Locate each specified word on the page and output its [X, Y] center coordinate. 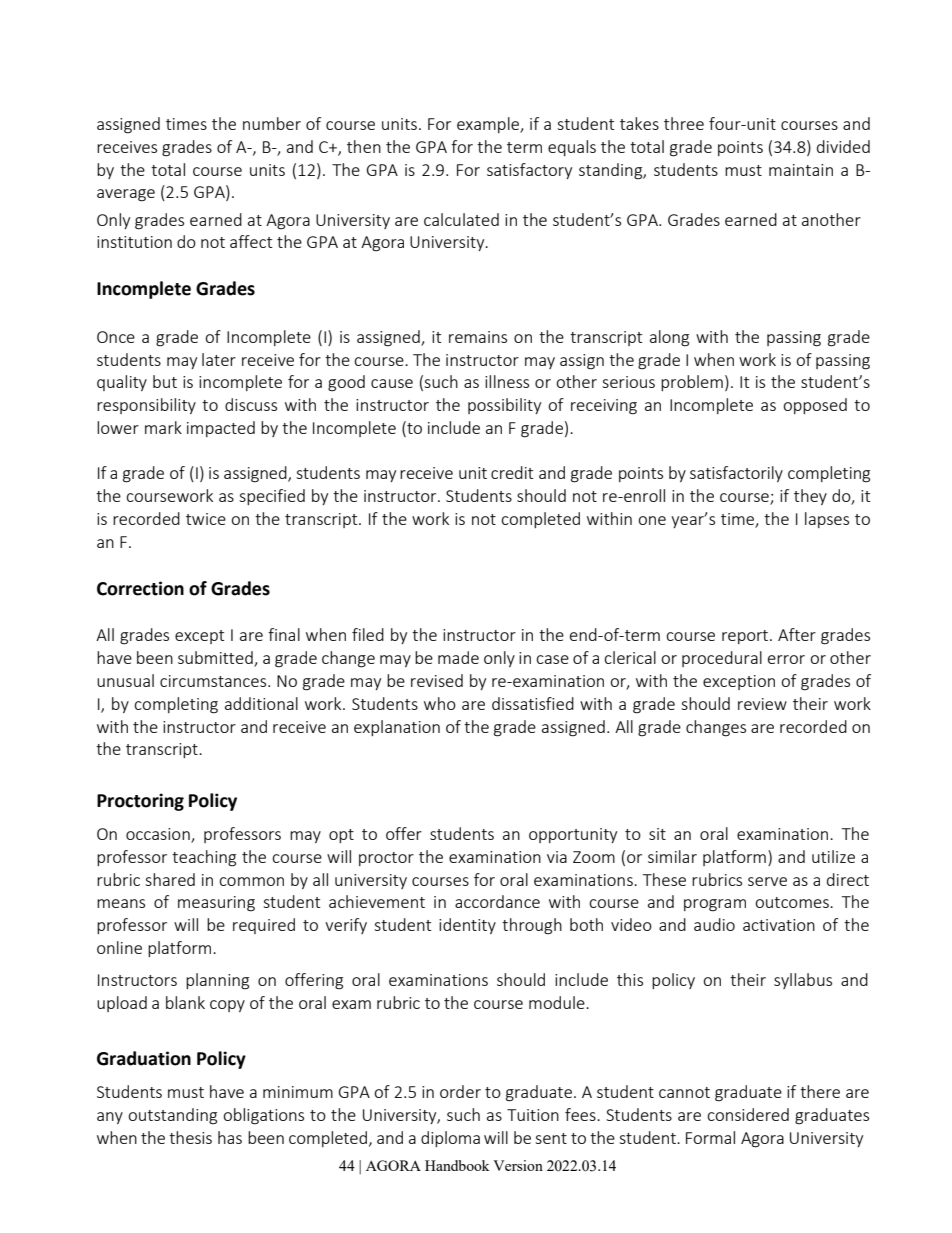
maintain [801, 170]
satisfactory [529, 171]
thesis [190, 1137]
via [557, 857]
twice [206, 519]
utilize [833, 856]
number [272, 123]
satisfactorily [736, 474]
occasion [159, 835]
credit [512, 472]
